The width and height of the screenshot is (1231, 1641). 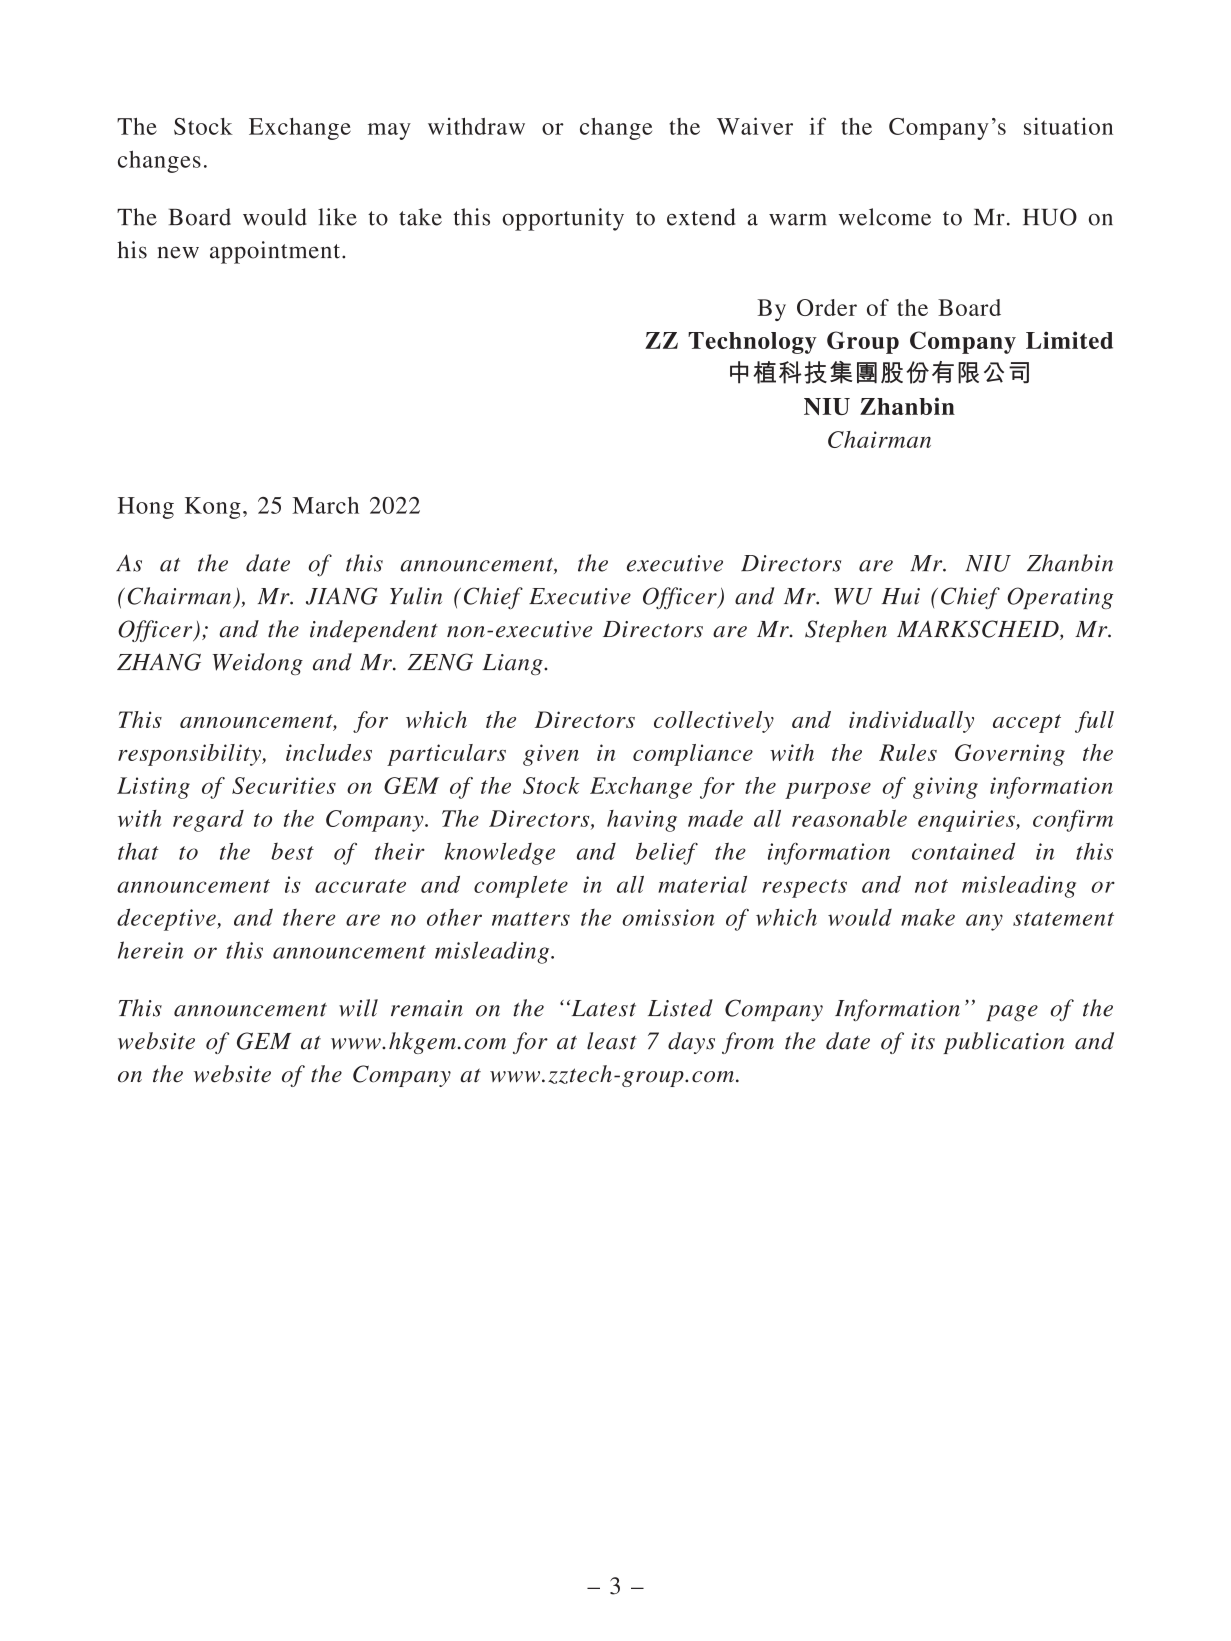 I want to click on opportunity, so click(x=563, y=219).
